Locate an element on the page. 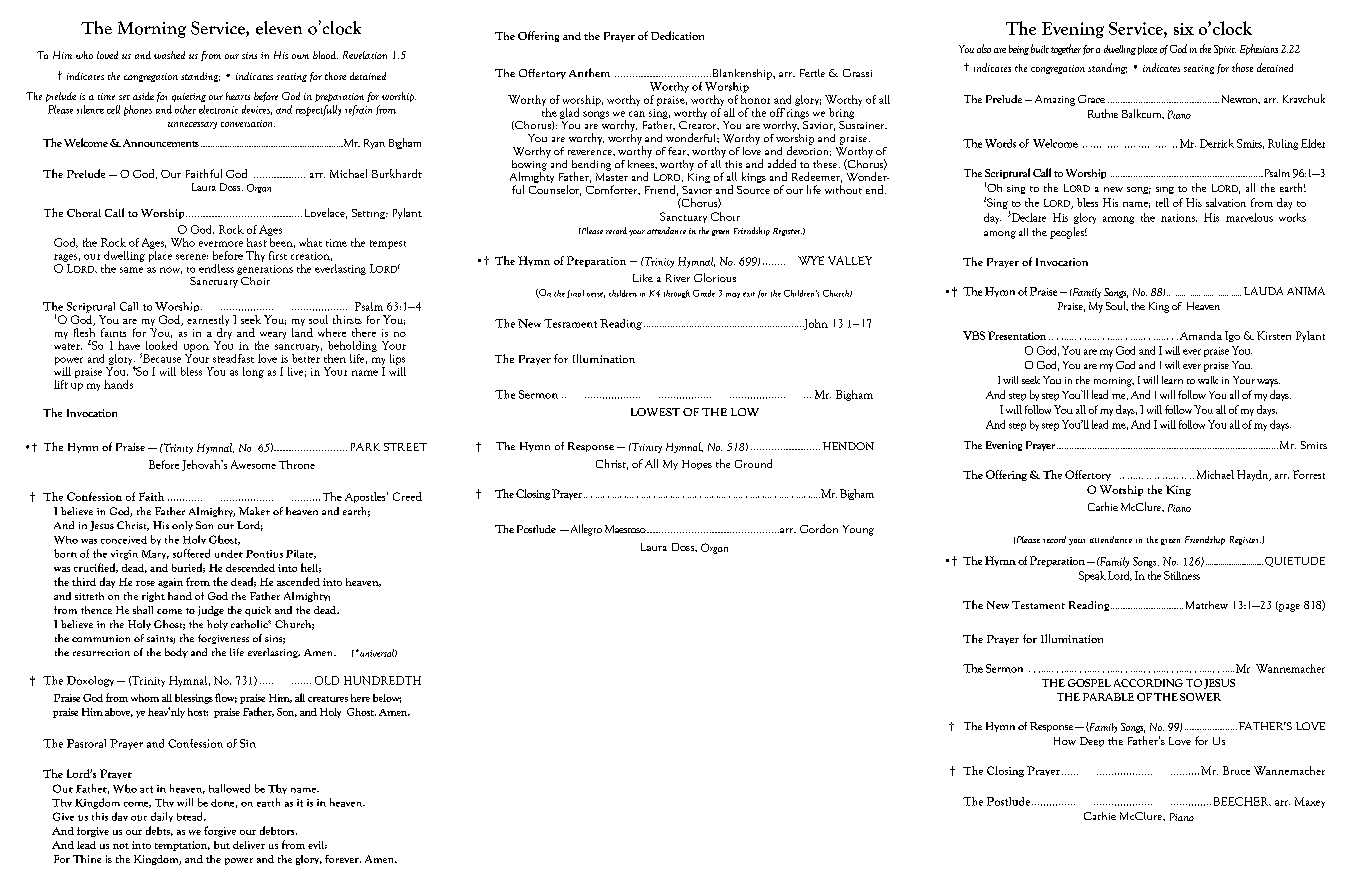 This document has width=1372, height=887. Hopes is located at coordinates (697, 465).
